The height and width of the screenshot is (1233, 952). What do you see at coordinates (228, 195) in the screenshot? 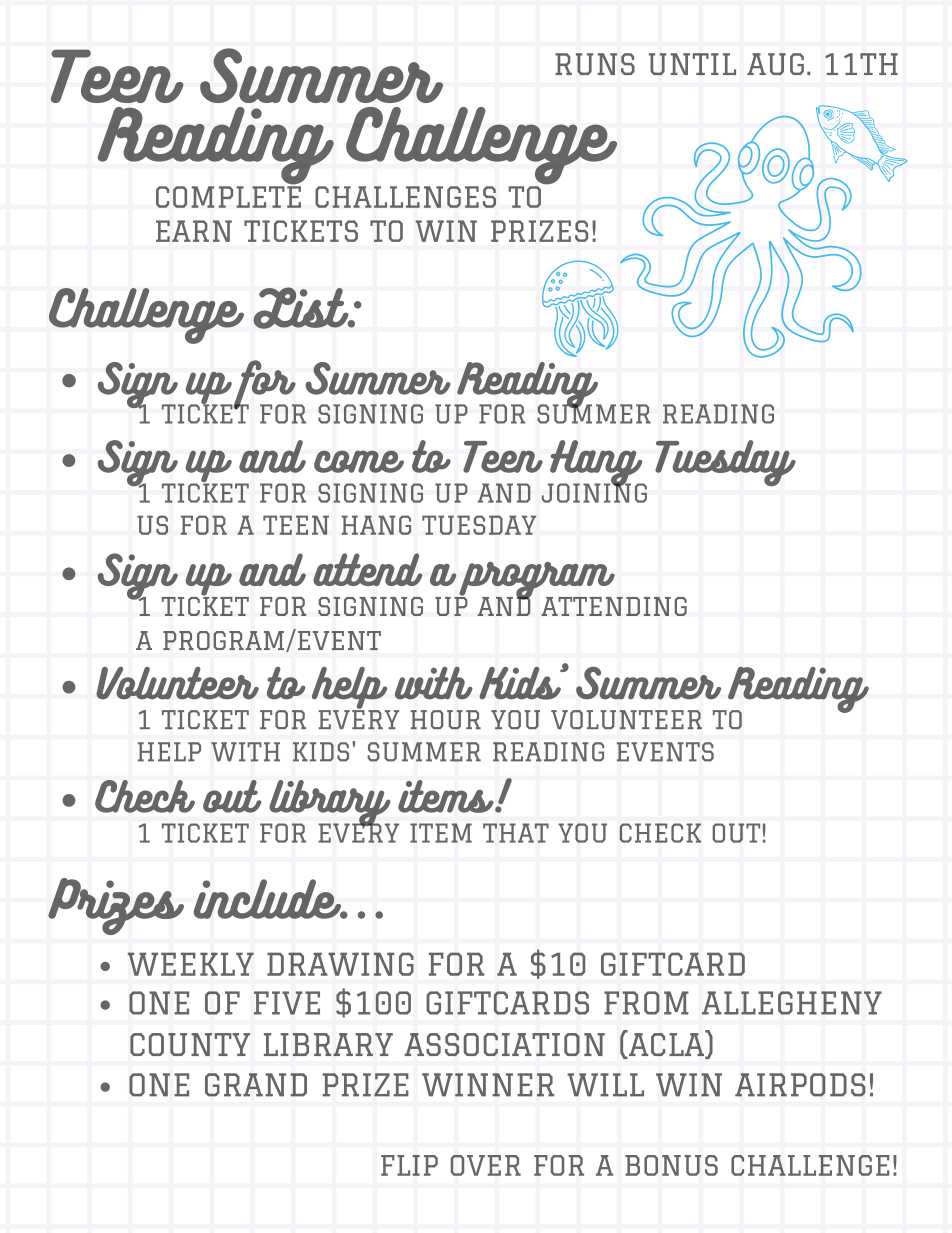
I see `COMPLETE` at bounding box center [228, 195].
